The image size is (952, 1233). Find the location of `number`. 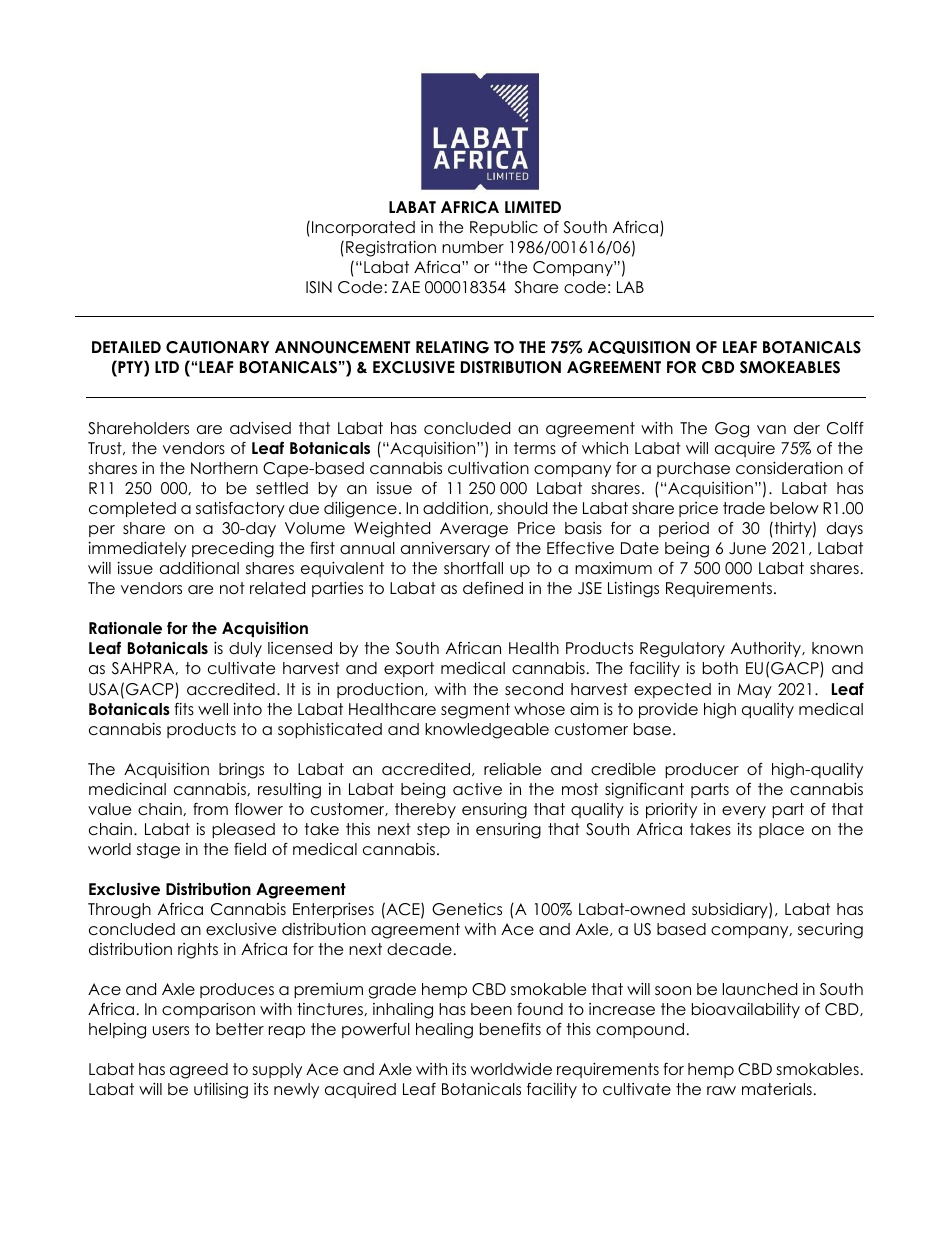

number is located at coordinates (473, 247).
